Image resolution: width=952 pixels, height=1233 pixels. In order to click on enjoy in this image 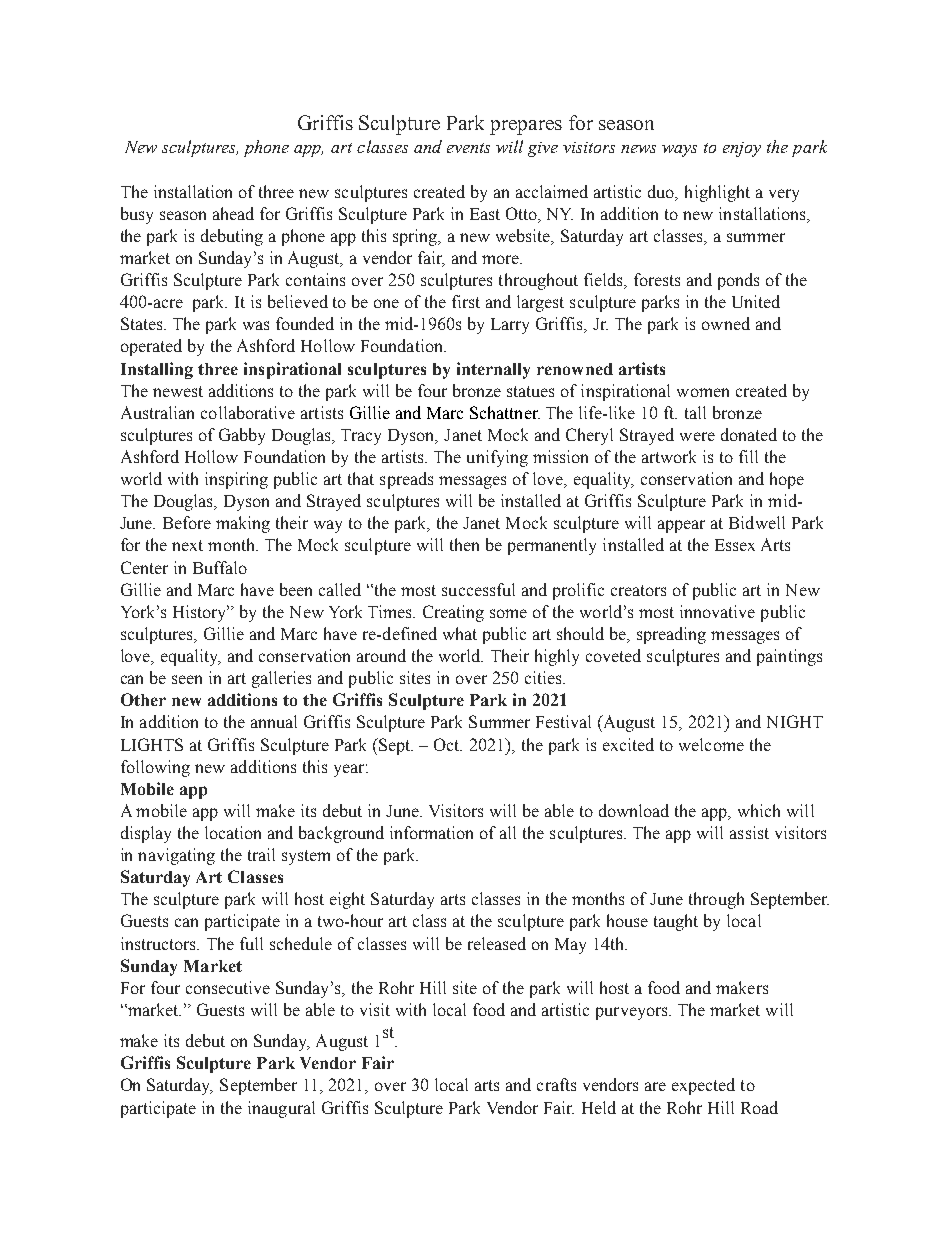, I will do `click(742, 149)`.
